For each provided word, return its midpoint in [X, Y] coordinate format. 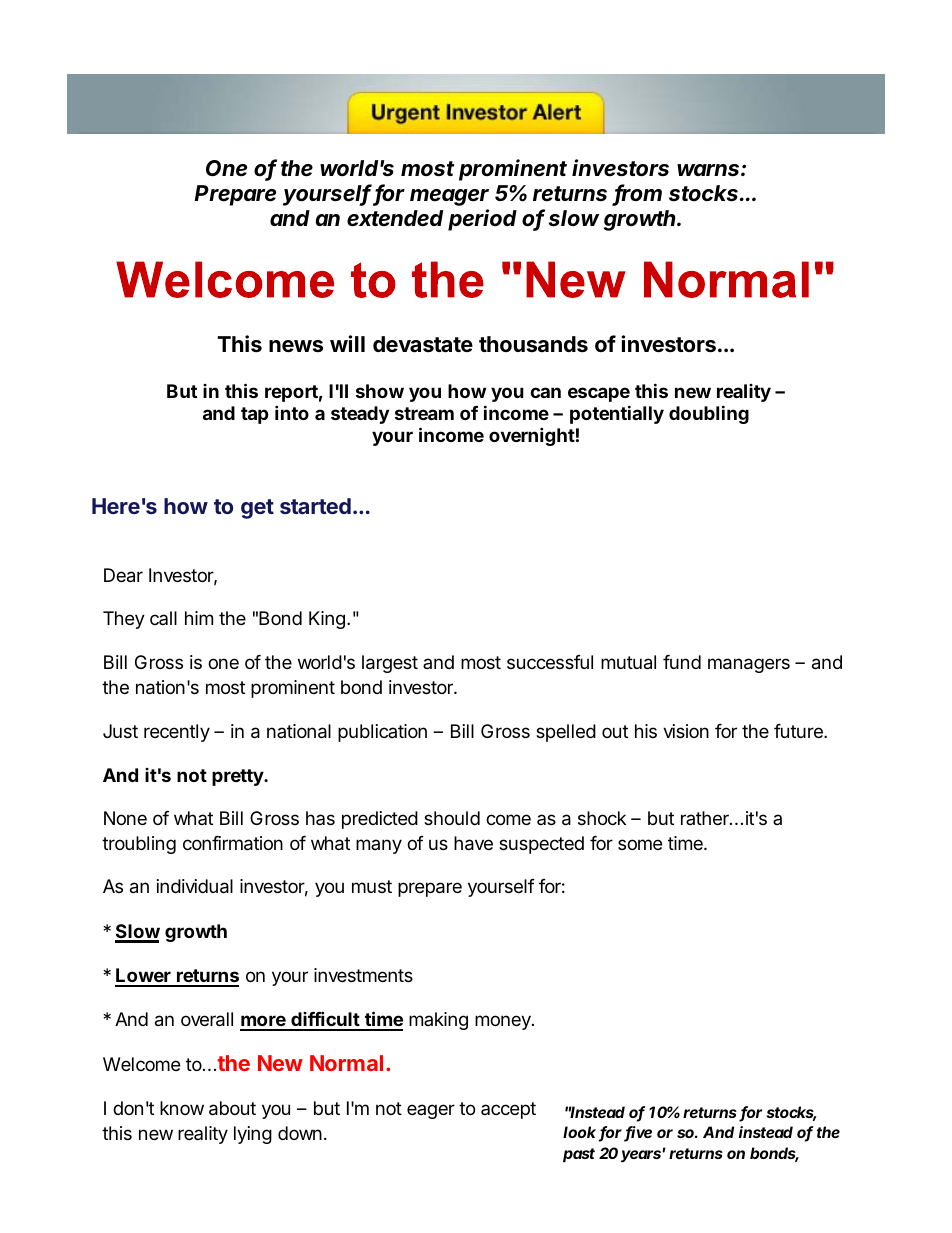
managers [749, 665]
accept [508, 1110]
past [579, 1155]
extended [395, 218]
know [182, 1108]
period [482, 220]
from [638, 194]
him [199, 618]
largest [390, 664]
